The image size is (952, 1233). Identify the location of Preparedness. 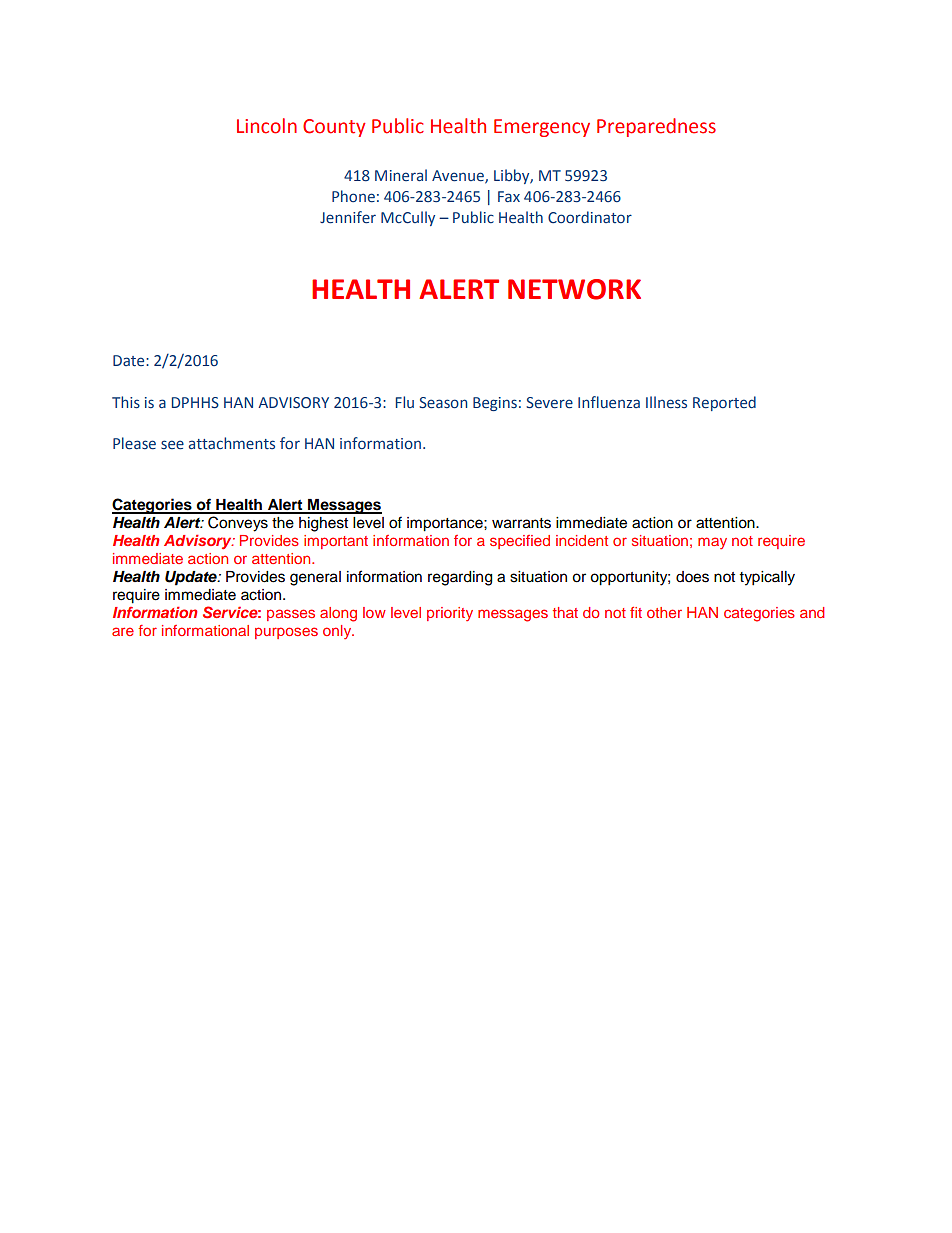
(656, 127).
